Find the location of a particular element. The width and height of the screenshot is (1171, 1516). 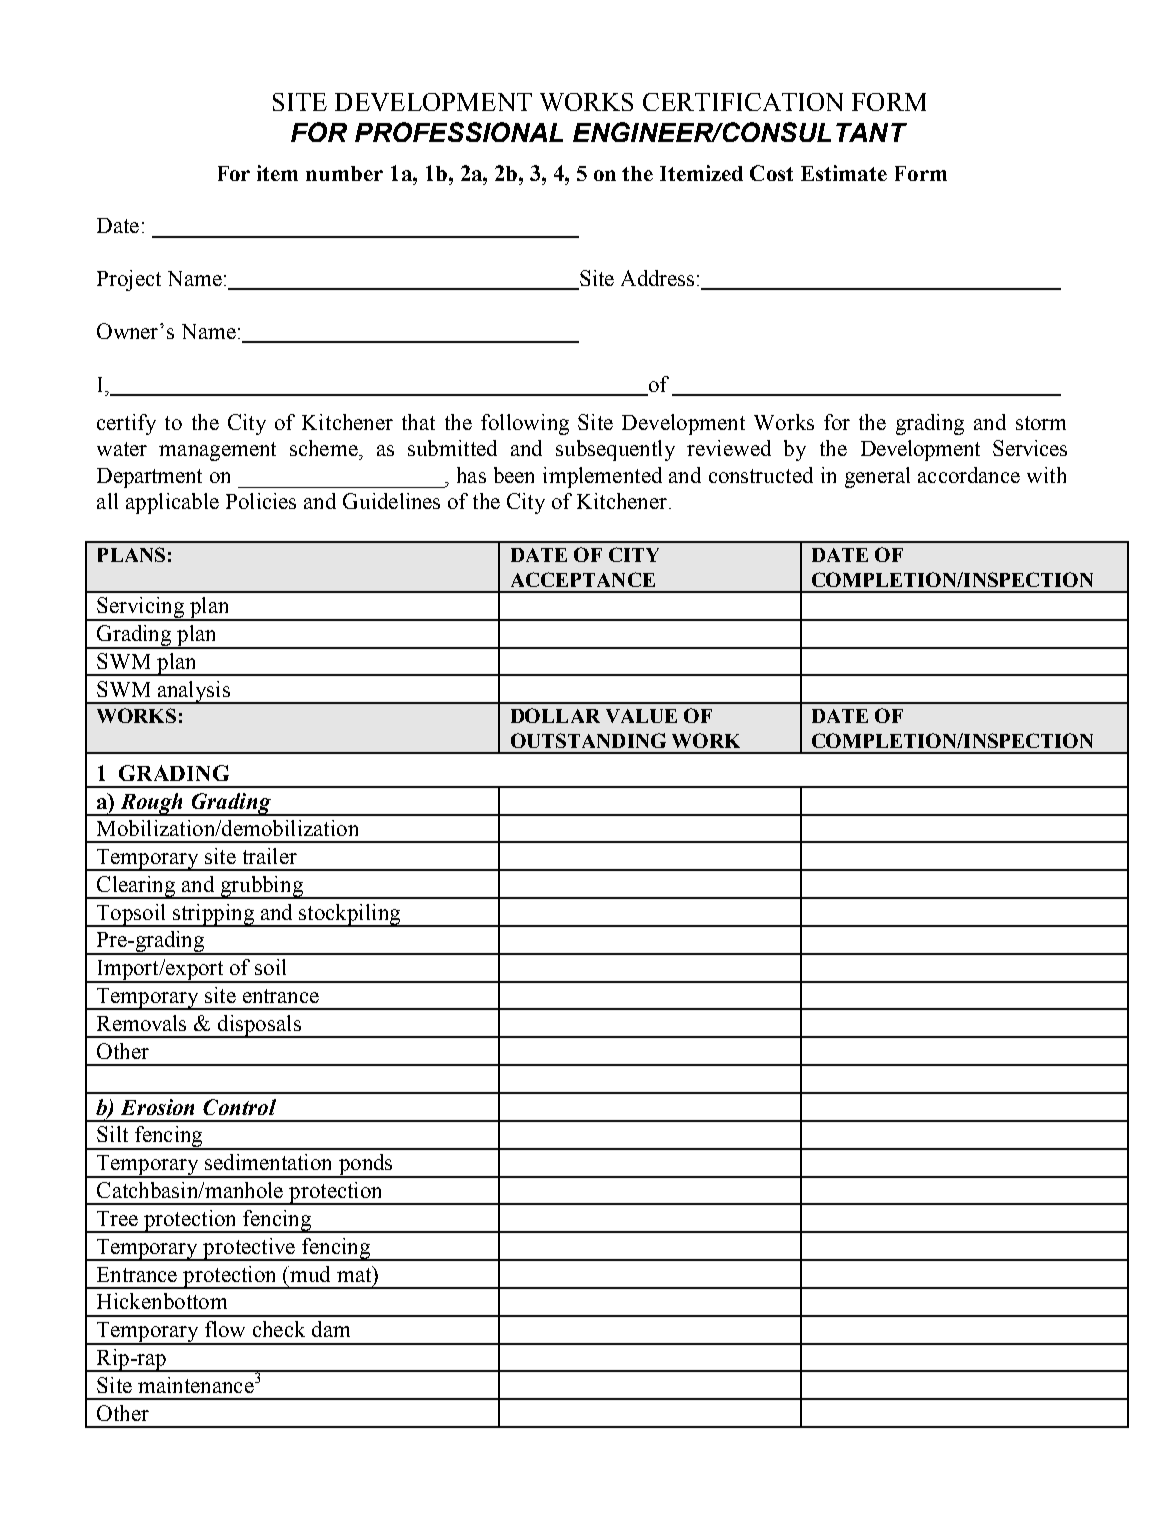

DOLLAR is located at coordinates (555, 715).
